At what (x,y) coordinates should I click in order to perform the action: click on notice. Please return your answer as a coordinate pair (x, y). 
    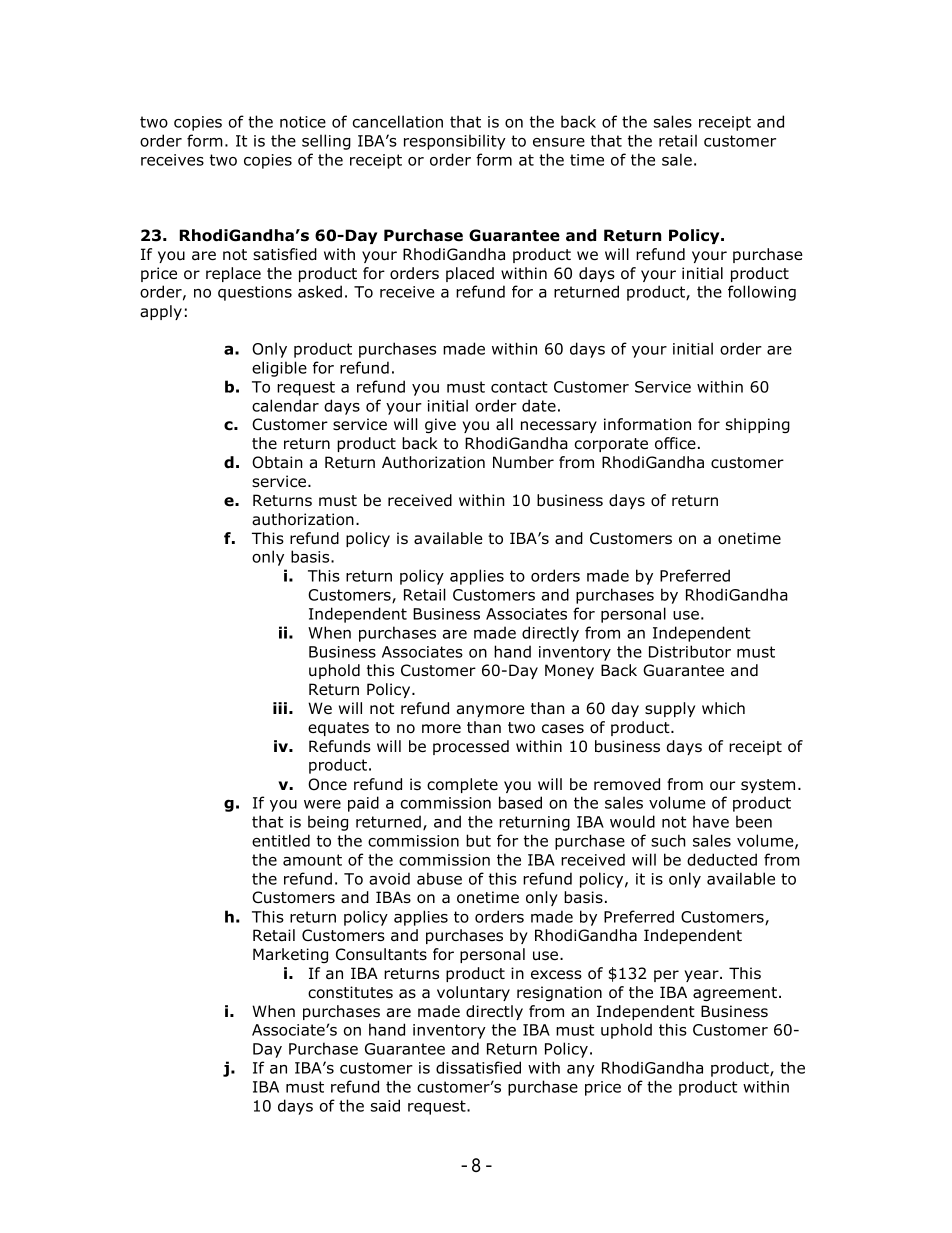
    Looking at the image, I should click on (303, 122).
